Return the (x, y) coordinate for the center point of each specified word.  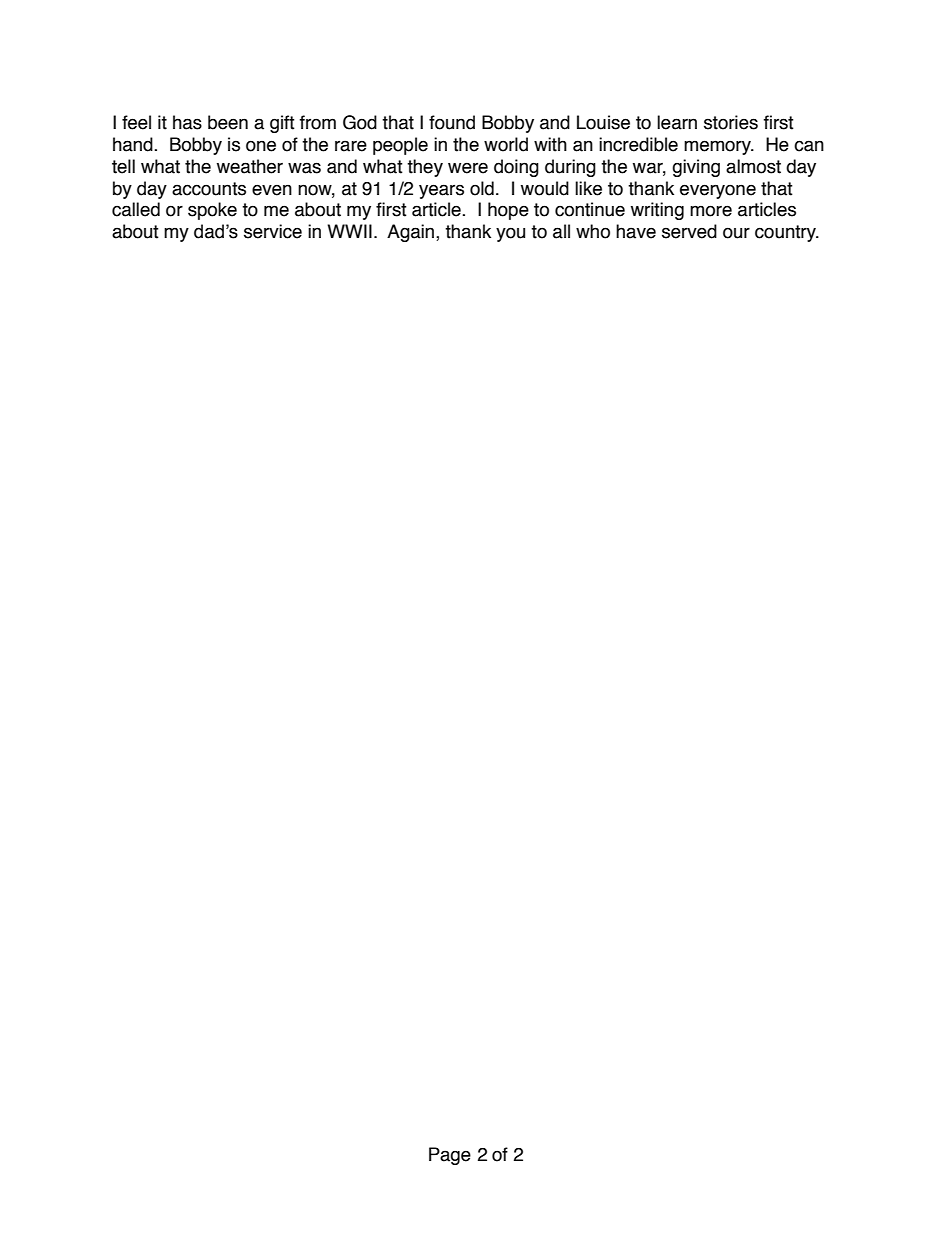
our (736, 233)
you (510, 234)
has (187, 122)
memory (718, 147)
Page (450, 1156)
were (468, 168)
